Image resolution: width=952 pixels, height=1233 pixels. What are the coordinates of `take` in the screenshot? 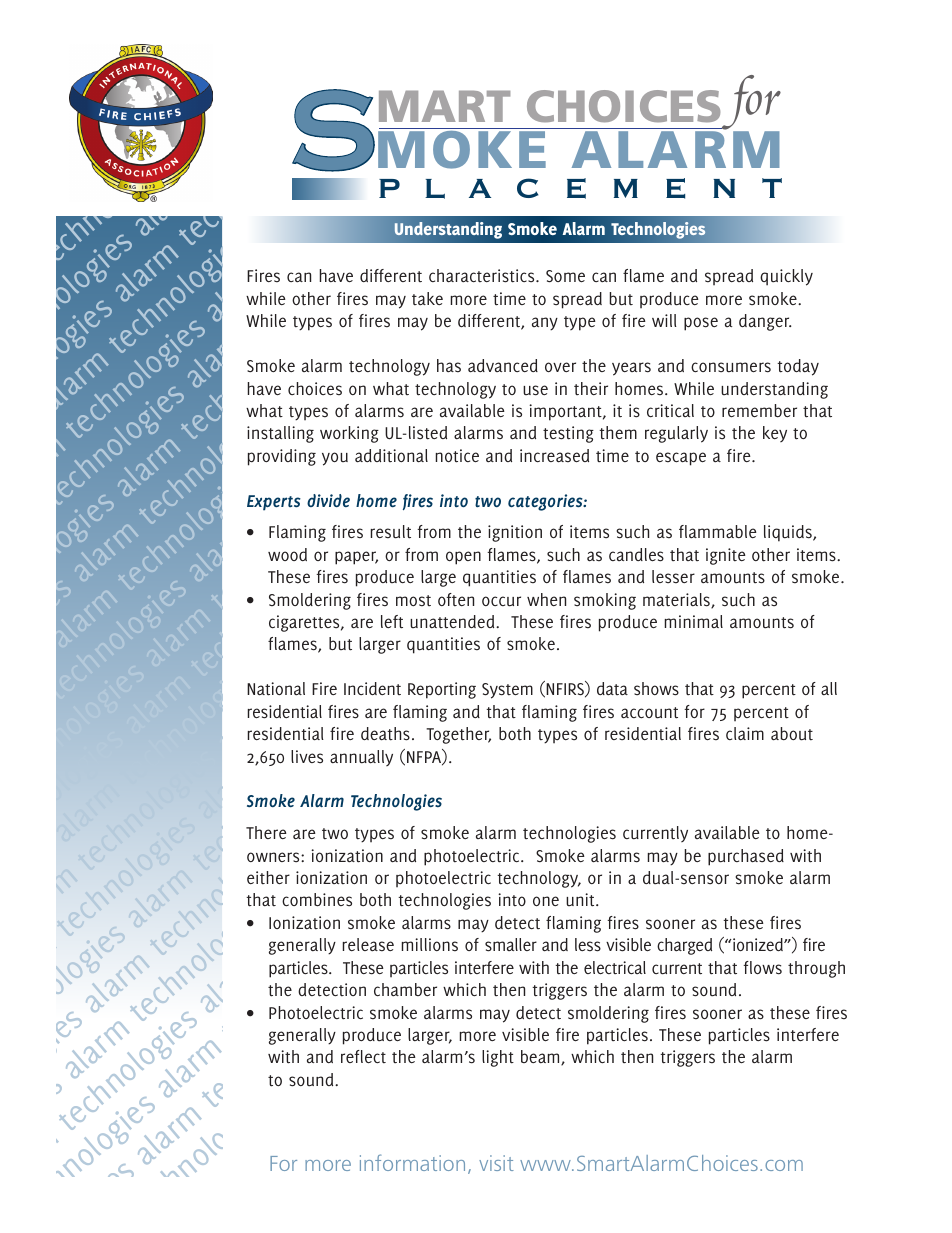 It's located at (427, 299).
